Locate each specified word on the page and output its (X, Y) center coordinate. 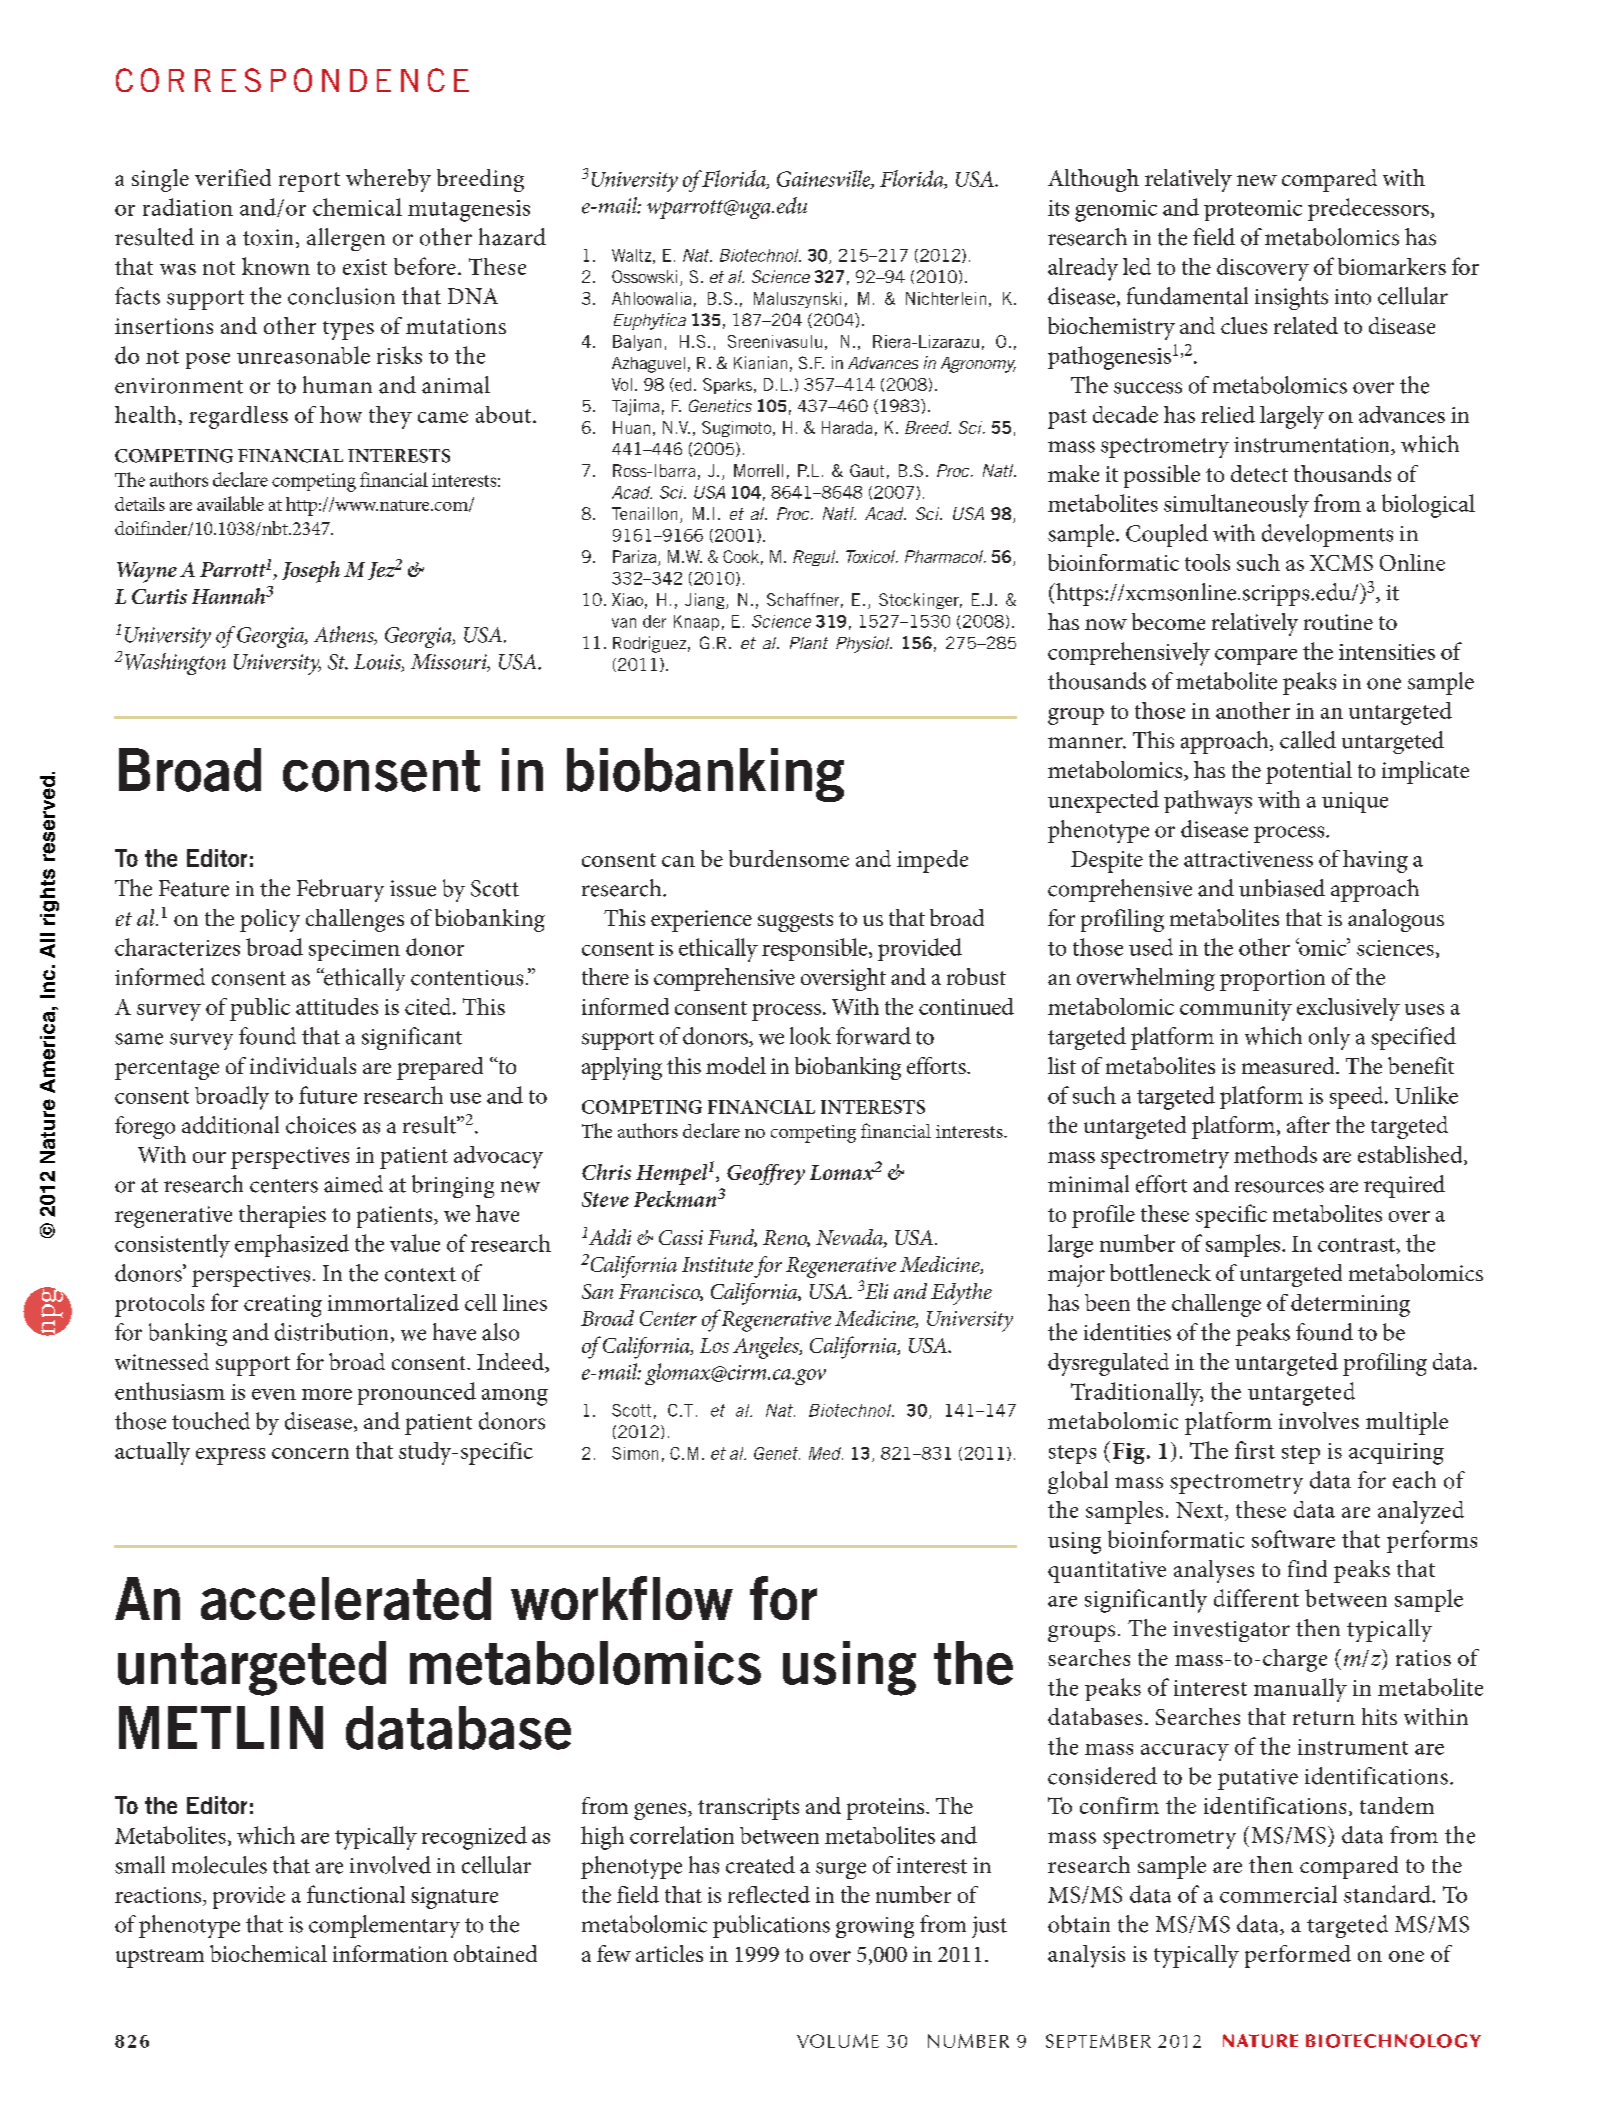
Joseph (311, 572)
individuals (303, 1065)
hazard (512, 237)
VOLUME (838, 2041)
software (1293, 1539)
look (810, 1036)
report (309, 182)
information (390, 1953)
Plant (809, 643)
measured (1289, 1065)
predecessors (1368, 209)
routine (1338, 622)
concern (310, 1453)
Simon (635, 1453)
